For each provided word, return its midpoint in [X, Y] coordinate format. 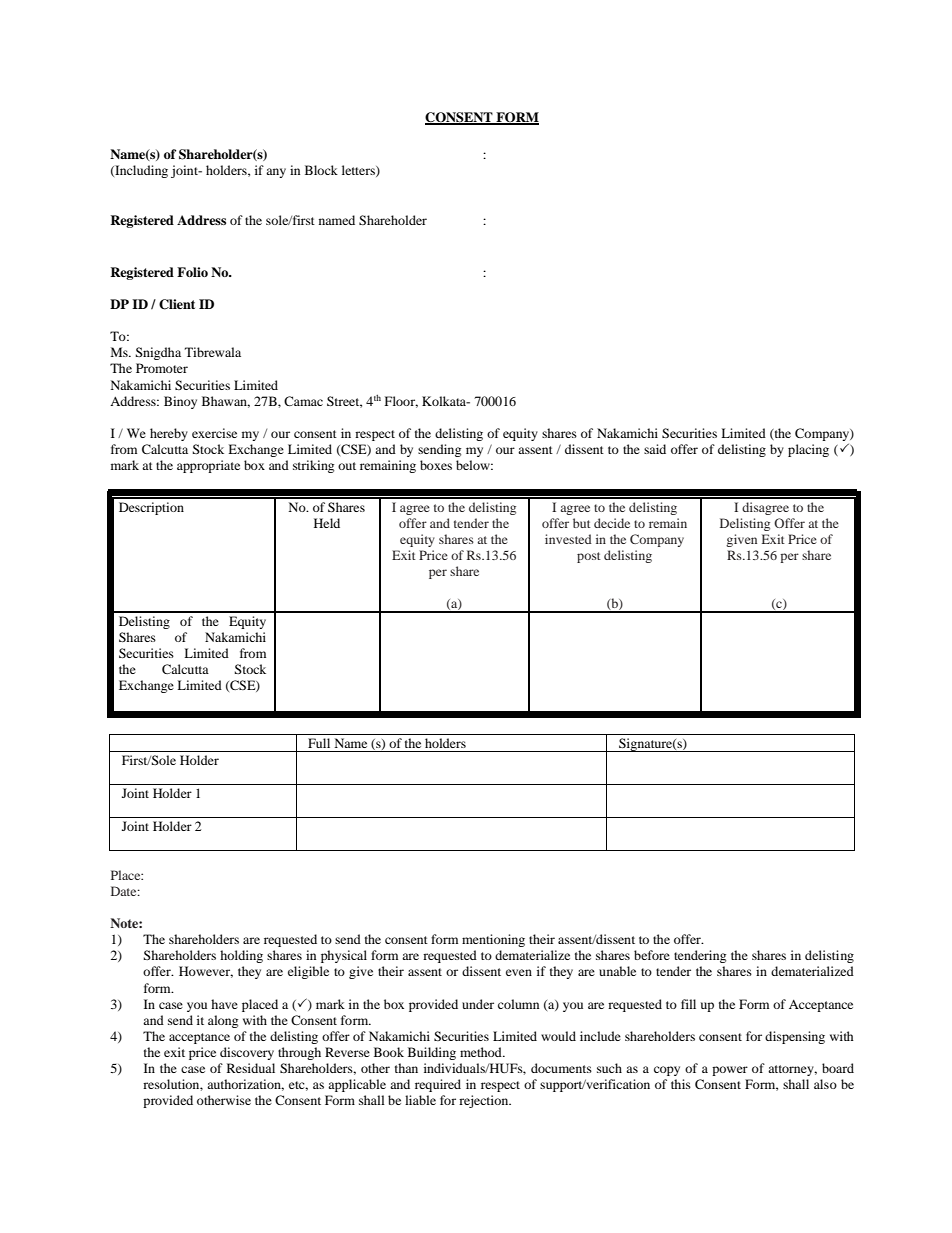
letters [359, 171]
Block [321, 170]
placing [808, 450]
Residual [251, 1068]
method [482, 1052]
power [730, 1071]
